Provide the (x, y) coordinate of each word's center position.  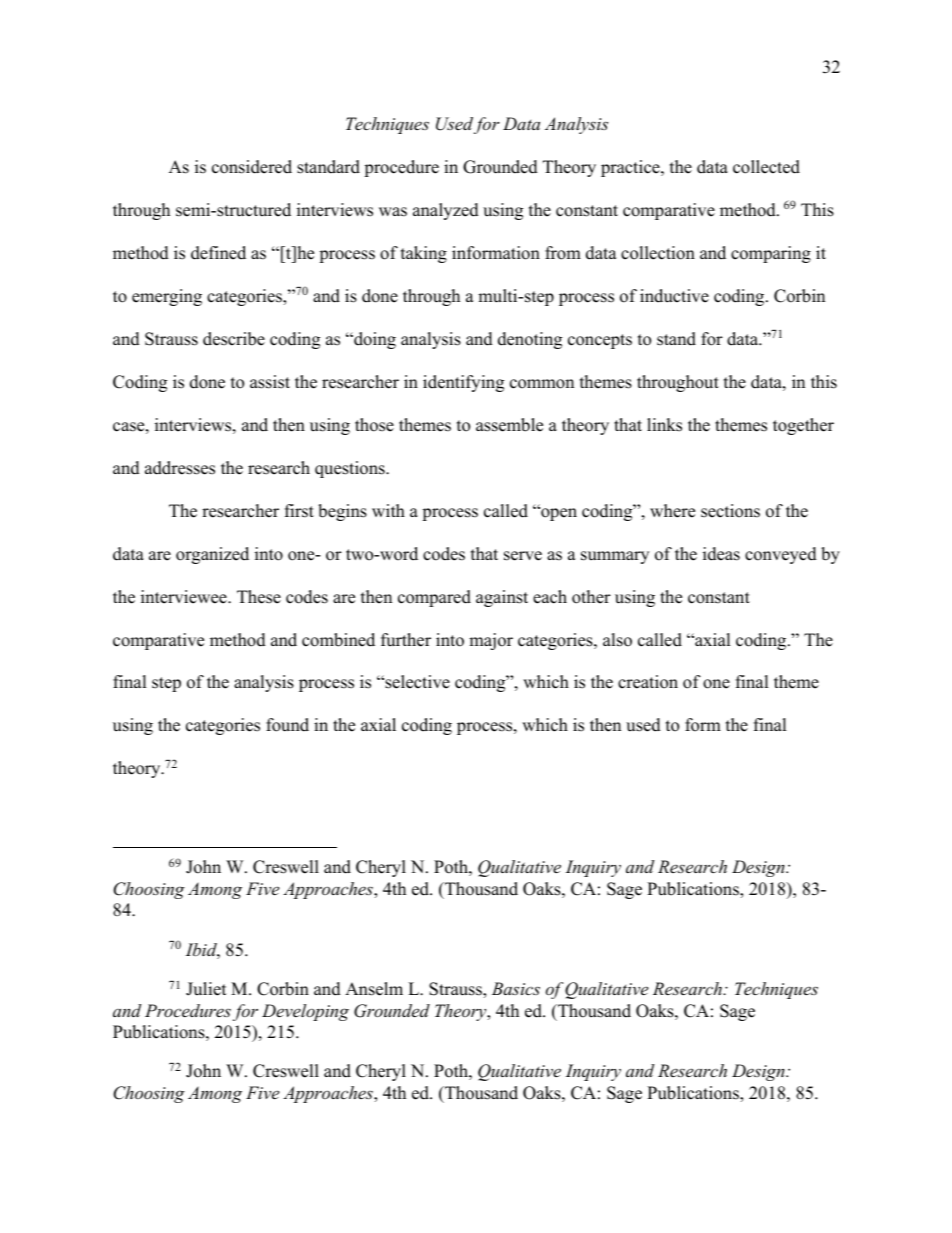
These (259, 597)
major (491, 641)
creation (648, 682)
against (502, 598)
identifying (463, 383)
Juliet (206, 989)
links (664, 425)
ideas (721, 554)
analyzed (446, 211)
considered (252, 167)
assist (270, 382)
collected (766, 167)
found (287, 725)
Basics (516, 988)
